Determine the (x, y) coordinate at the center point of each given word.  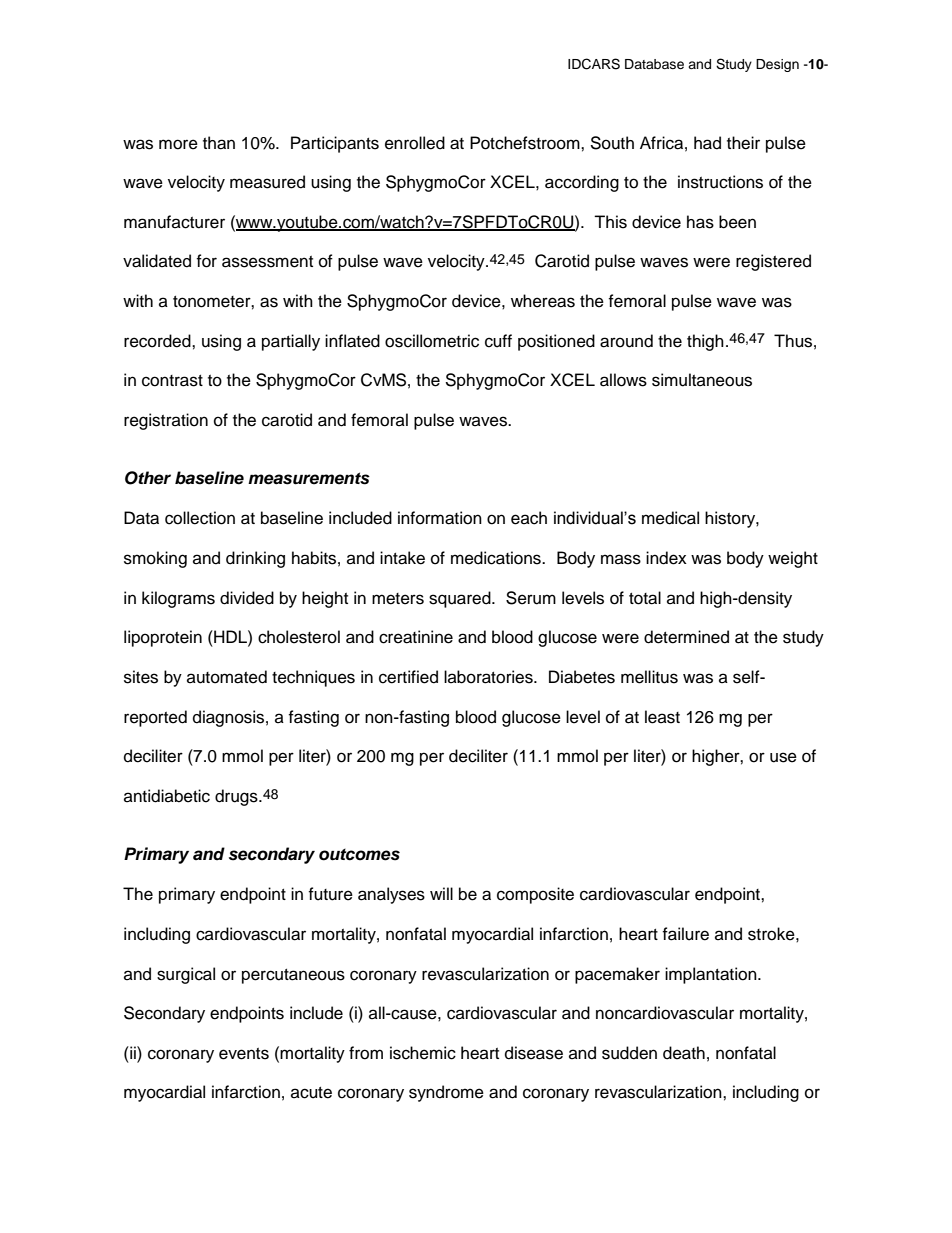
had (707, 143)
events (244, 1054)
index (666, 558)
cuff (498, 341)
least (662, 717)
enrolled (415, 143)
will (441, 893)
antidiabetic (167, 796)
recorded (158, 341)
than (219, 143)
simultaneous (702, 380)
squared (461, 599)
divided (247, 598)
